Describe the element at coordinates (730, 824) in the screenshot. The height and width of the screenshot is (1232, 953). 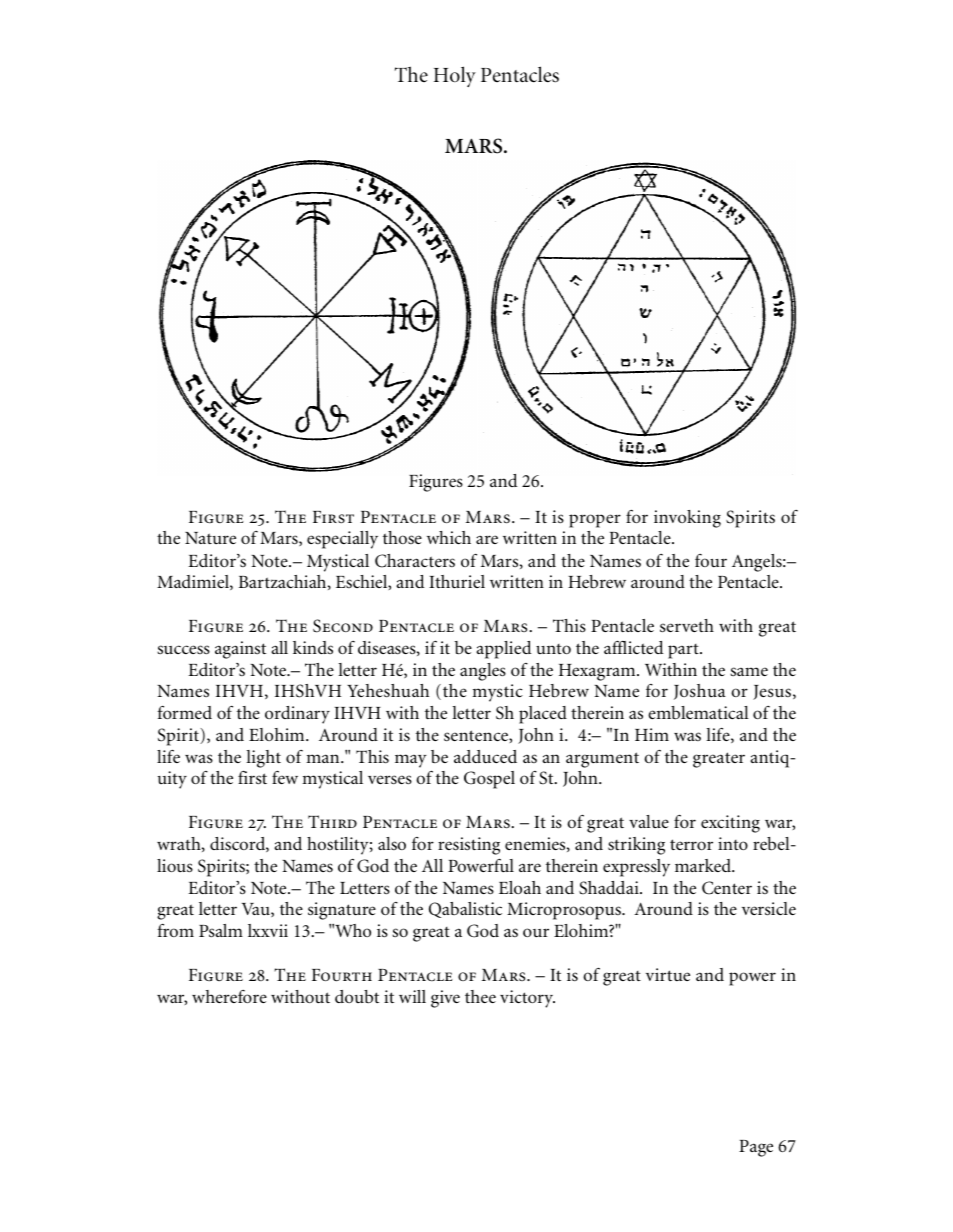
I see `exciting` at that location.
